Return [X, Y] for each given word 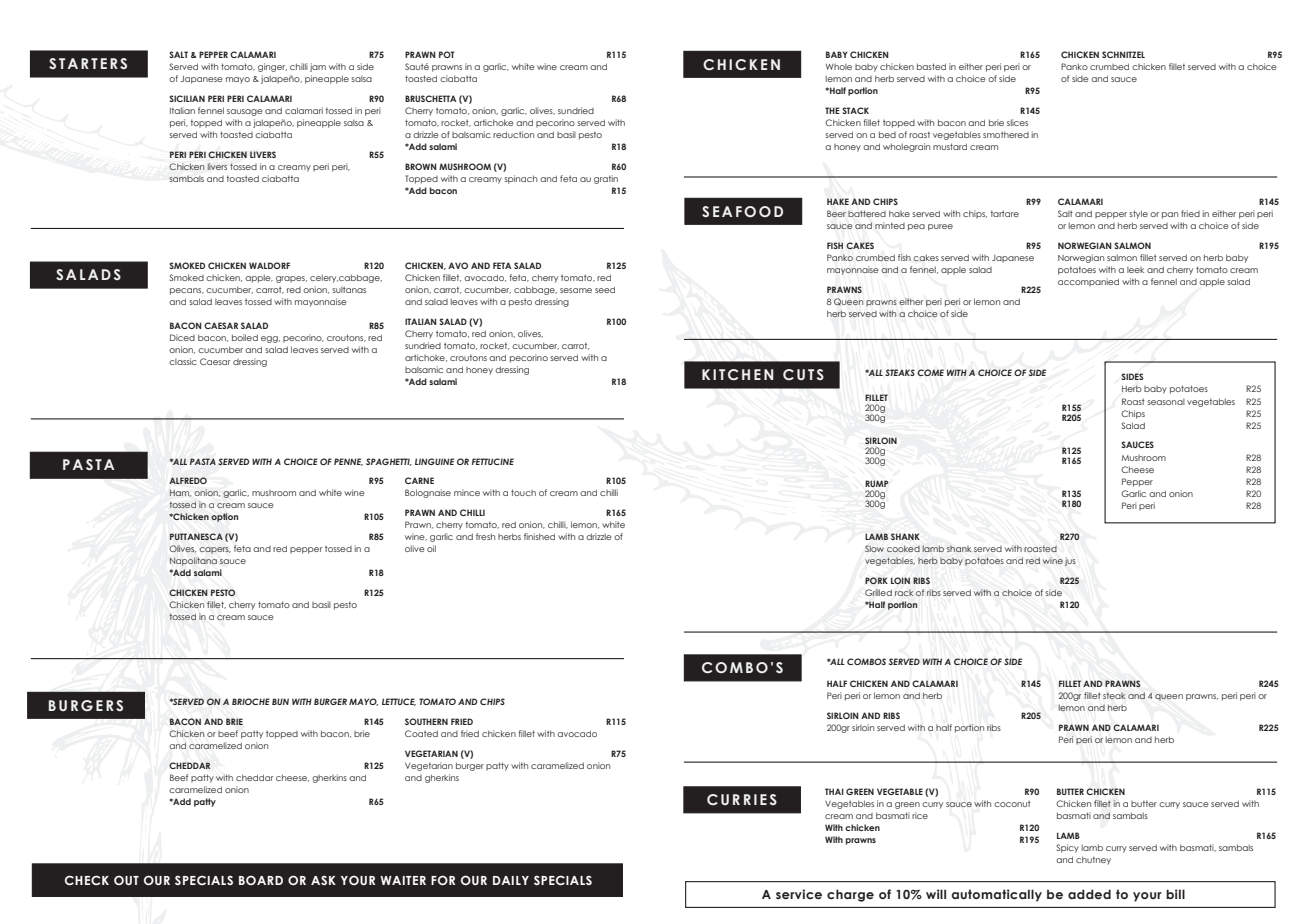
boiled [245, 337]
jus [1070, 561]
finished [539, 536]
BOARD [261, 880]
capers [215, 550]
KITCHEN [738, 374]
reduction [513, 134]
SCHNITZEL [1123, 54]
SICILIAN [187, 98]
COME [930, 372]
